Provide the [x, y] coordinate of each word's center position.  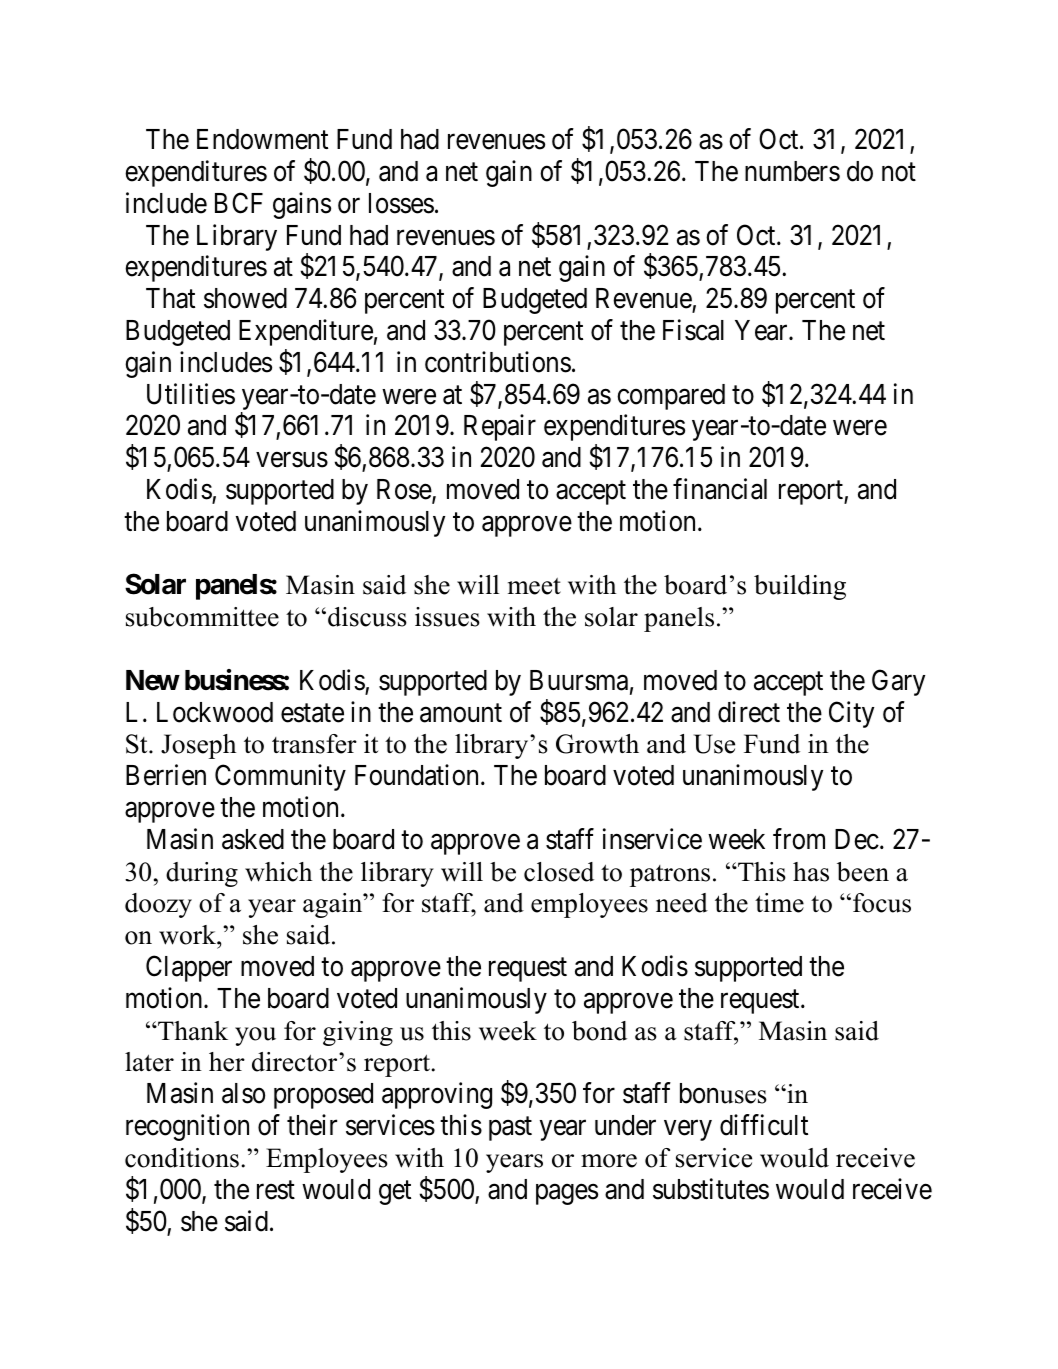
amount [461, 713]
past [510, 1129]
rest [276, 1190]
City [851, 714]
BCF [239, 203]
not [899, 172]
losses [401, 203]
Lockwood [215, 712]
